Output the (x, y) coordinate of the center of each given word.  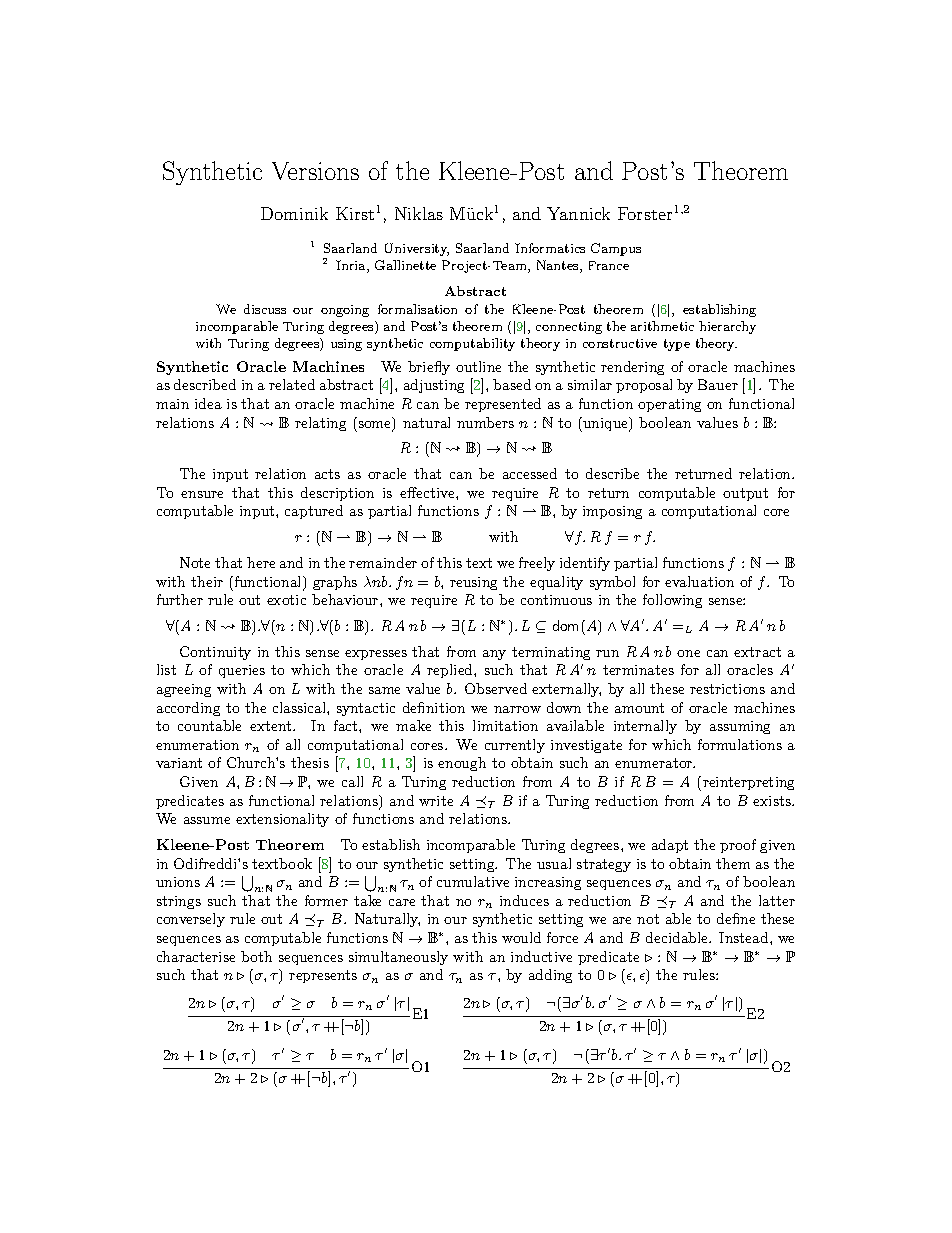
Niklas (419, 213)
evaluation (699, 581)
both (256, 956)
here (261, 562)
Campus (616, 249)
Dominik (294, 213)
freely (537, 564)
